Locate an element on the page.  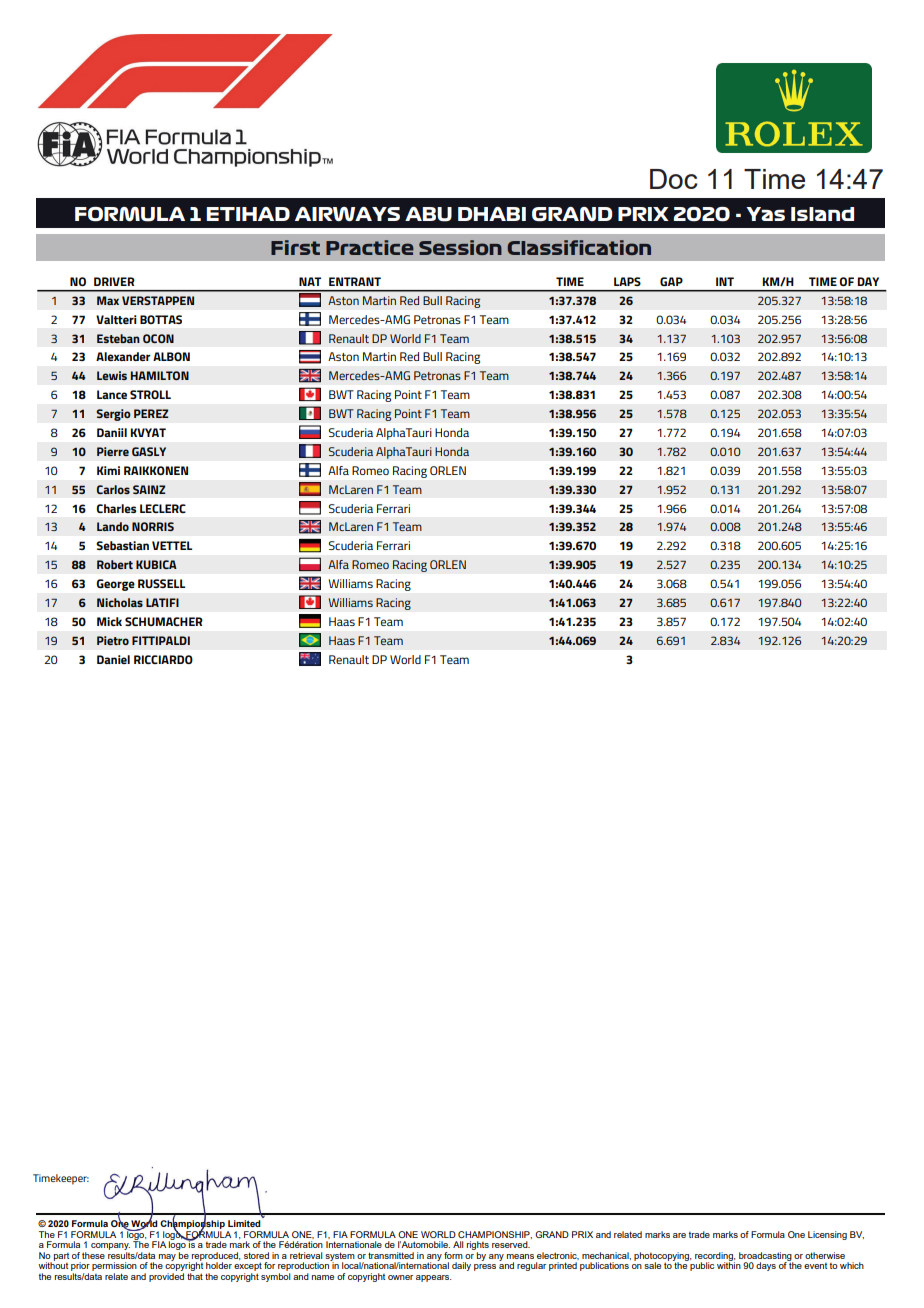
company is located at coordinates (110, 1248).
